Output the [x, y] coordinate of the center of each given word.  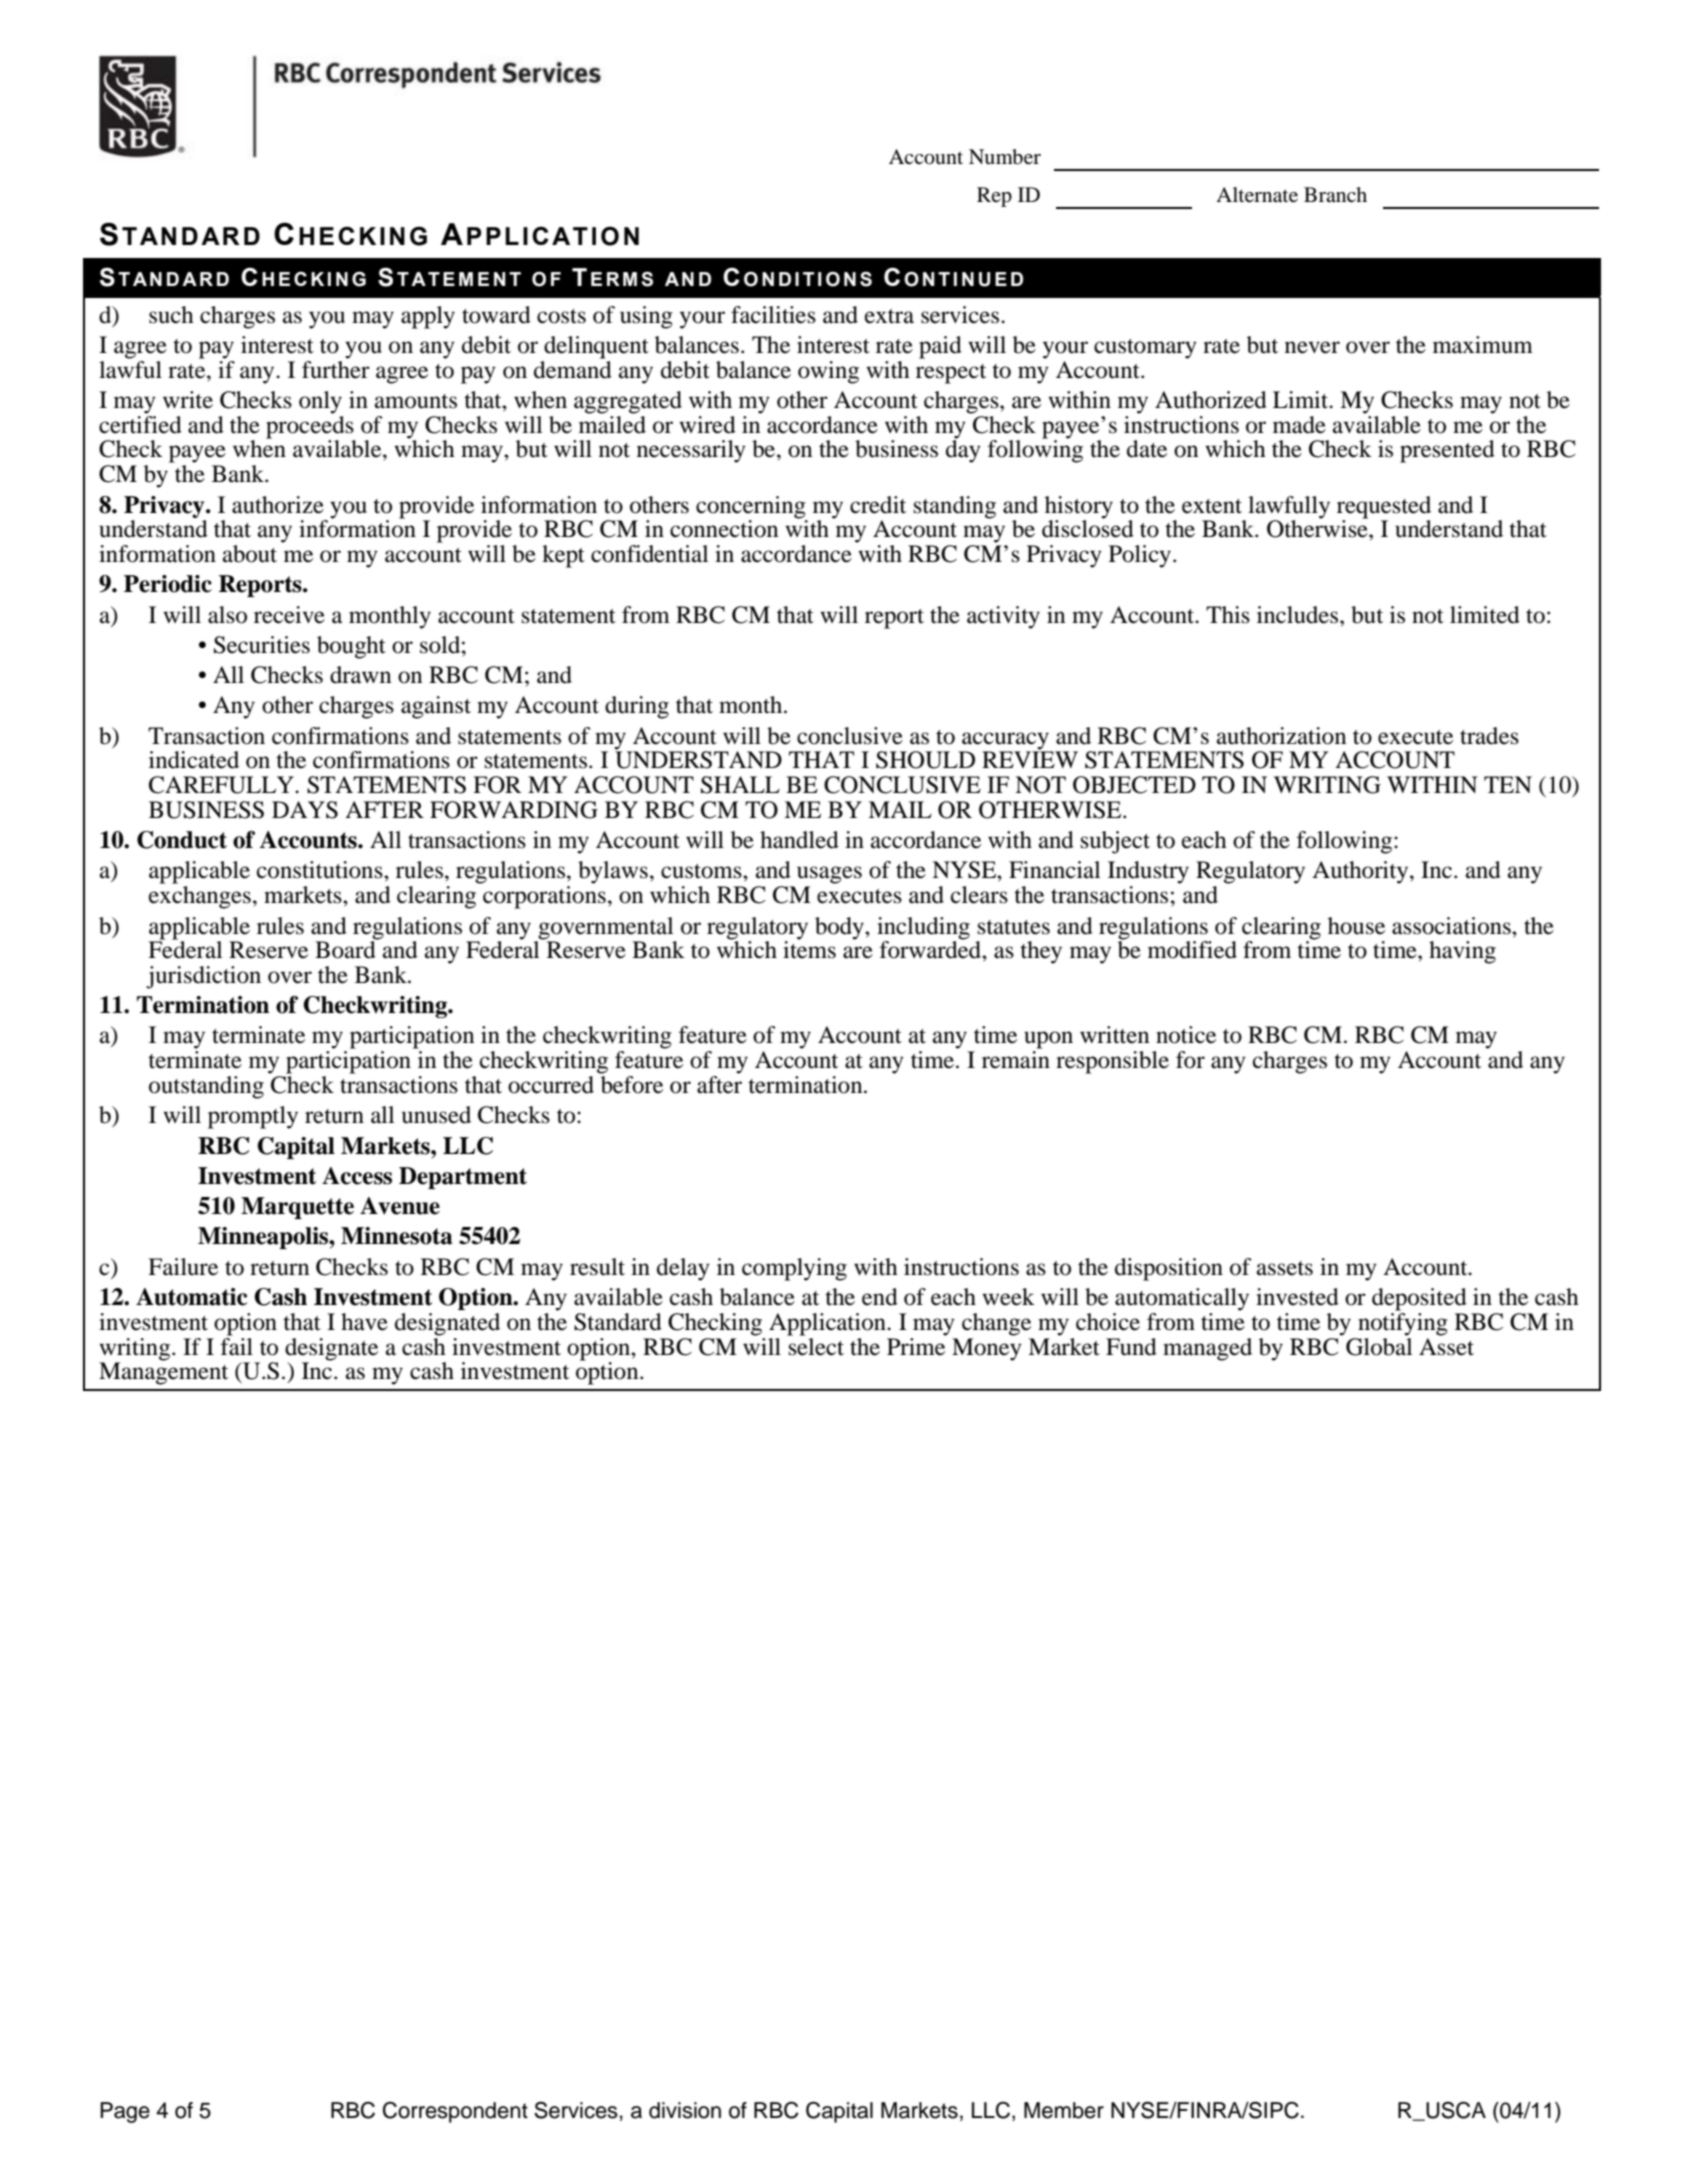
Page [125, 2112]
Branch [1335, 194]
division [685, 2110]
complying [794, 1269]
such [171, 315]
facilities [773, 315]
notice [1186, 1035]
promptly [253, 1117]
